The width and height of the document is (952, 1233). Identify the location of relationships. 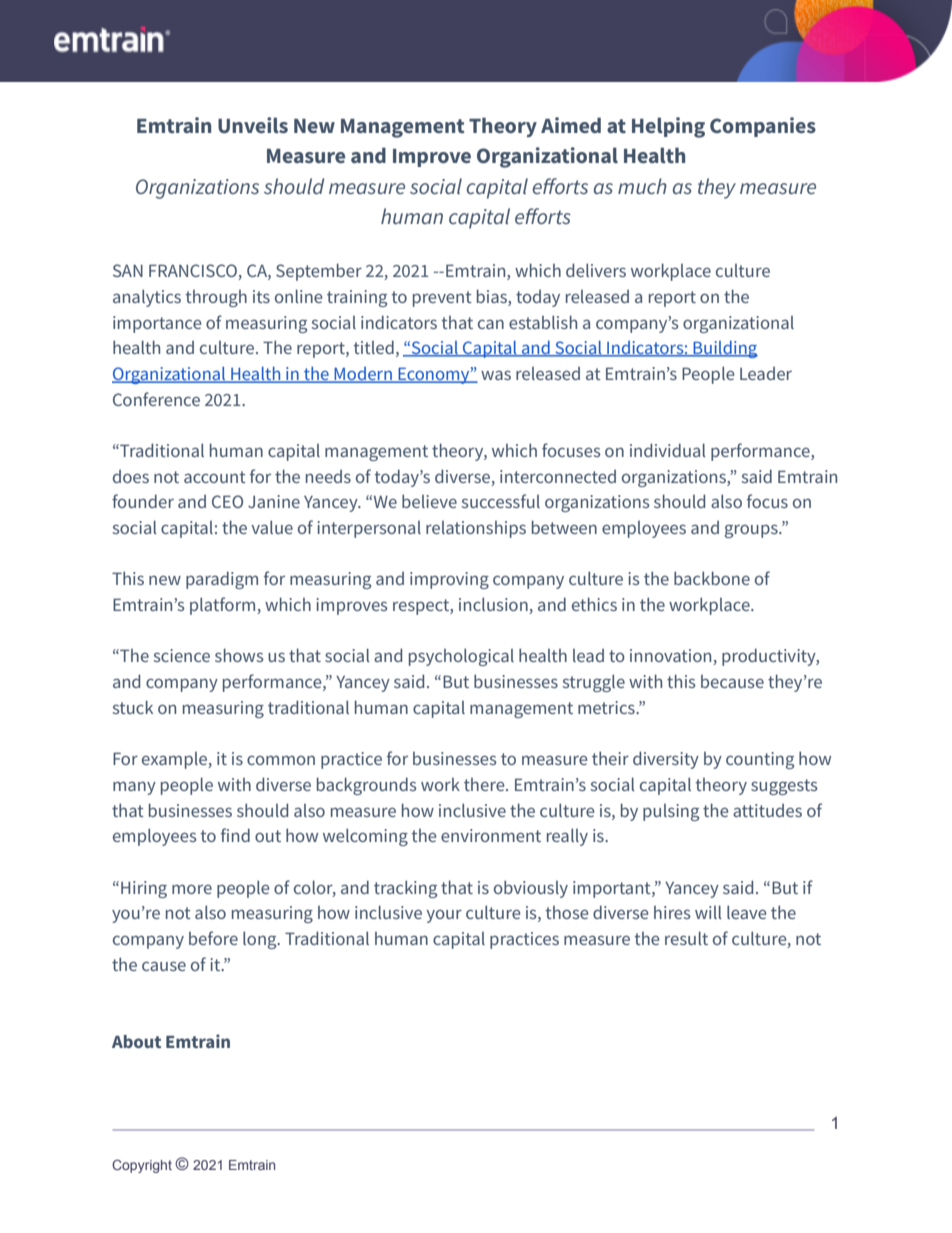
(476, 529).
